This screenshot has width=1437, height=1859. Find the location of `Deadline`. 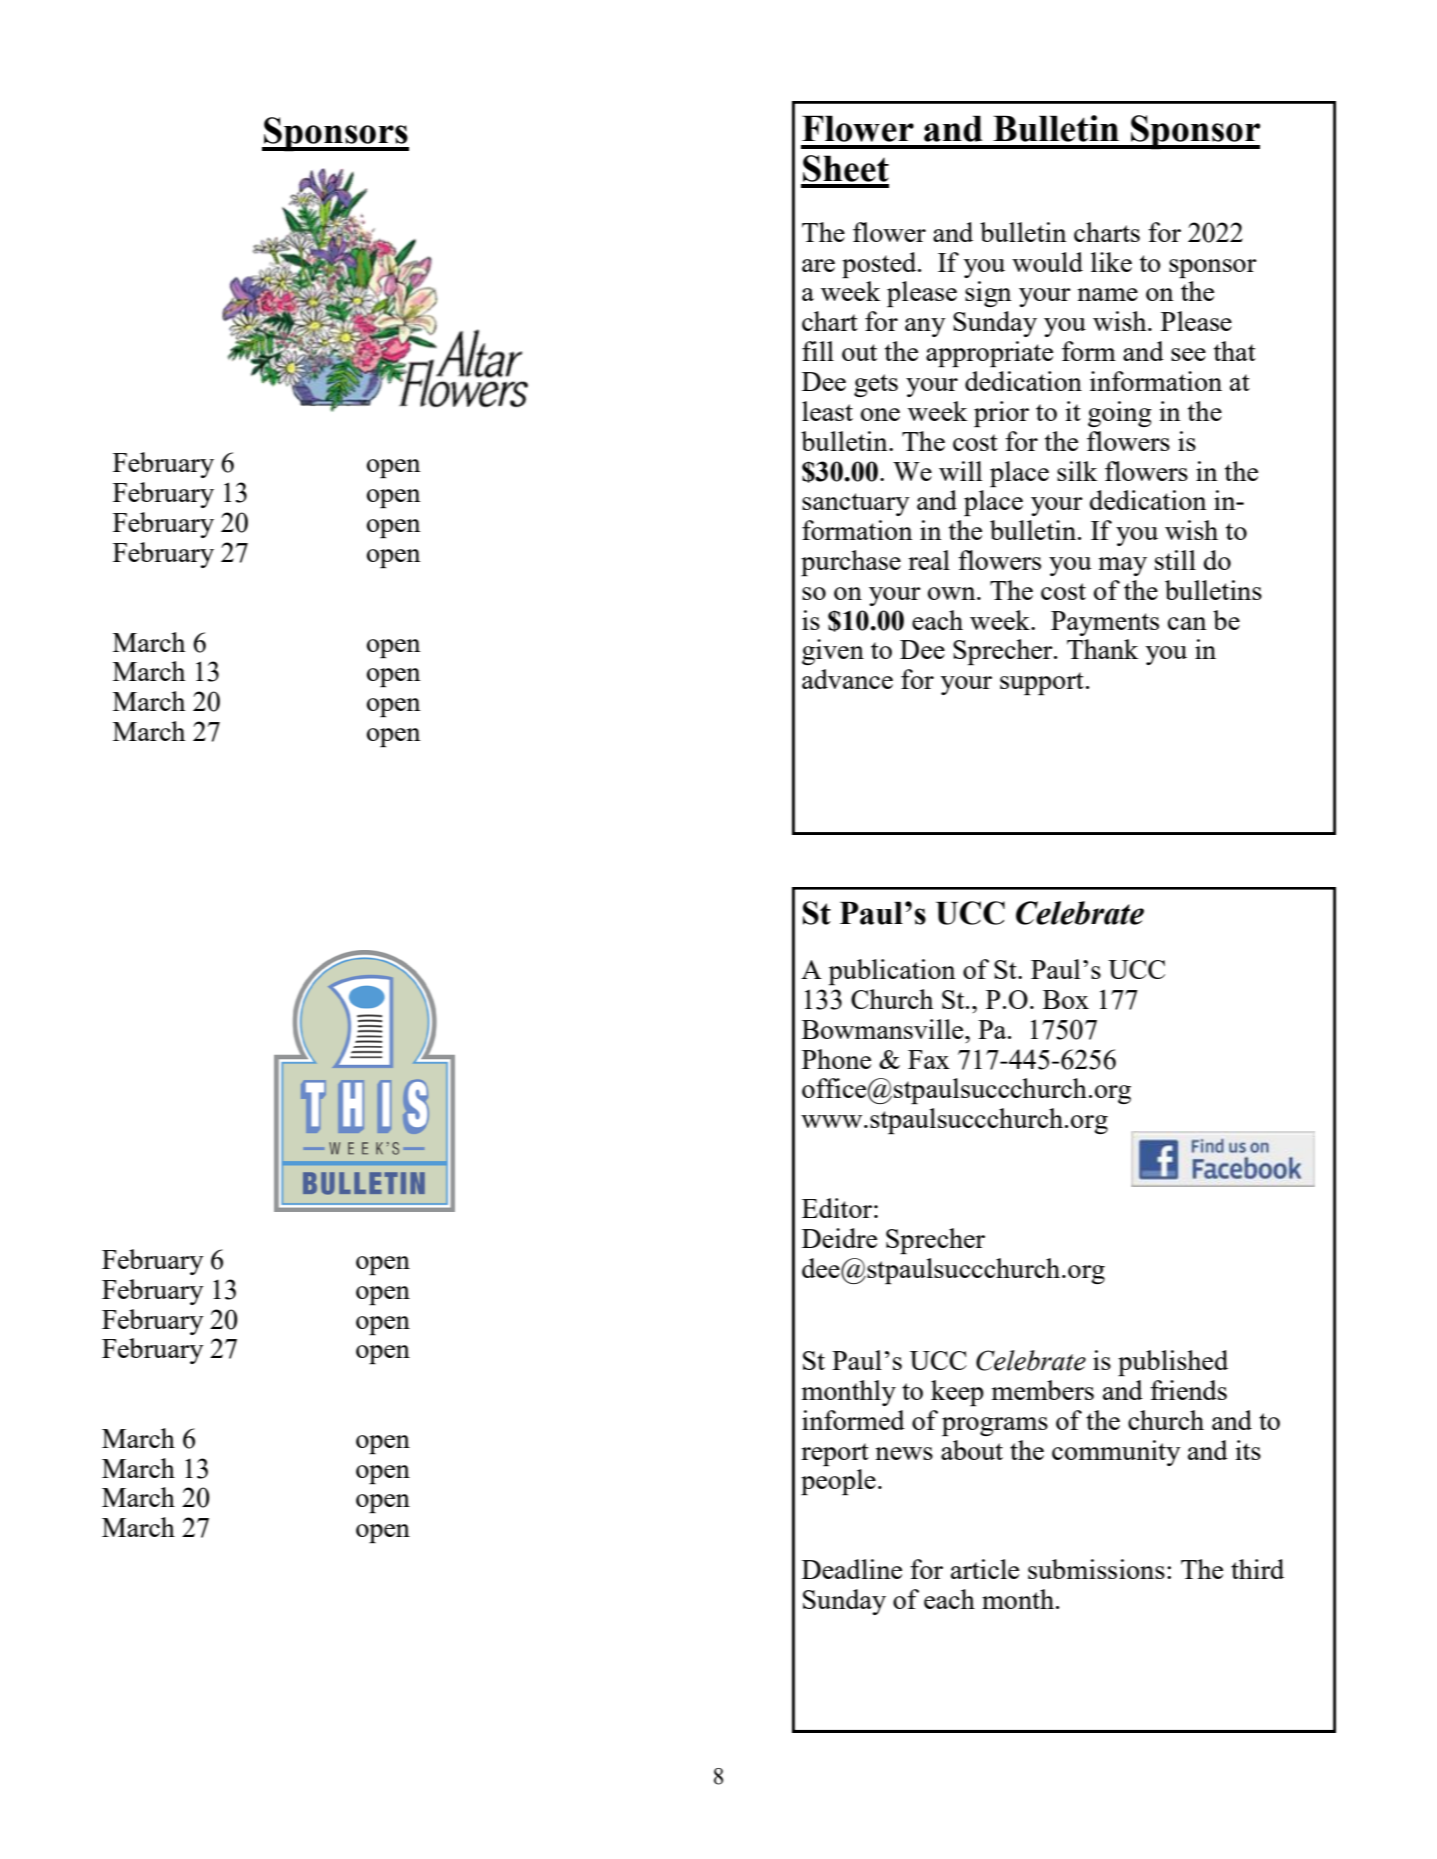

Deadline is located at coordinates (852, 1569).
